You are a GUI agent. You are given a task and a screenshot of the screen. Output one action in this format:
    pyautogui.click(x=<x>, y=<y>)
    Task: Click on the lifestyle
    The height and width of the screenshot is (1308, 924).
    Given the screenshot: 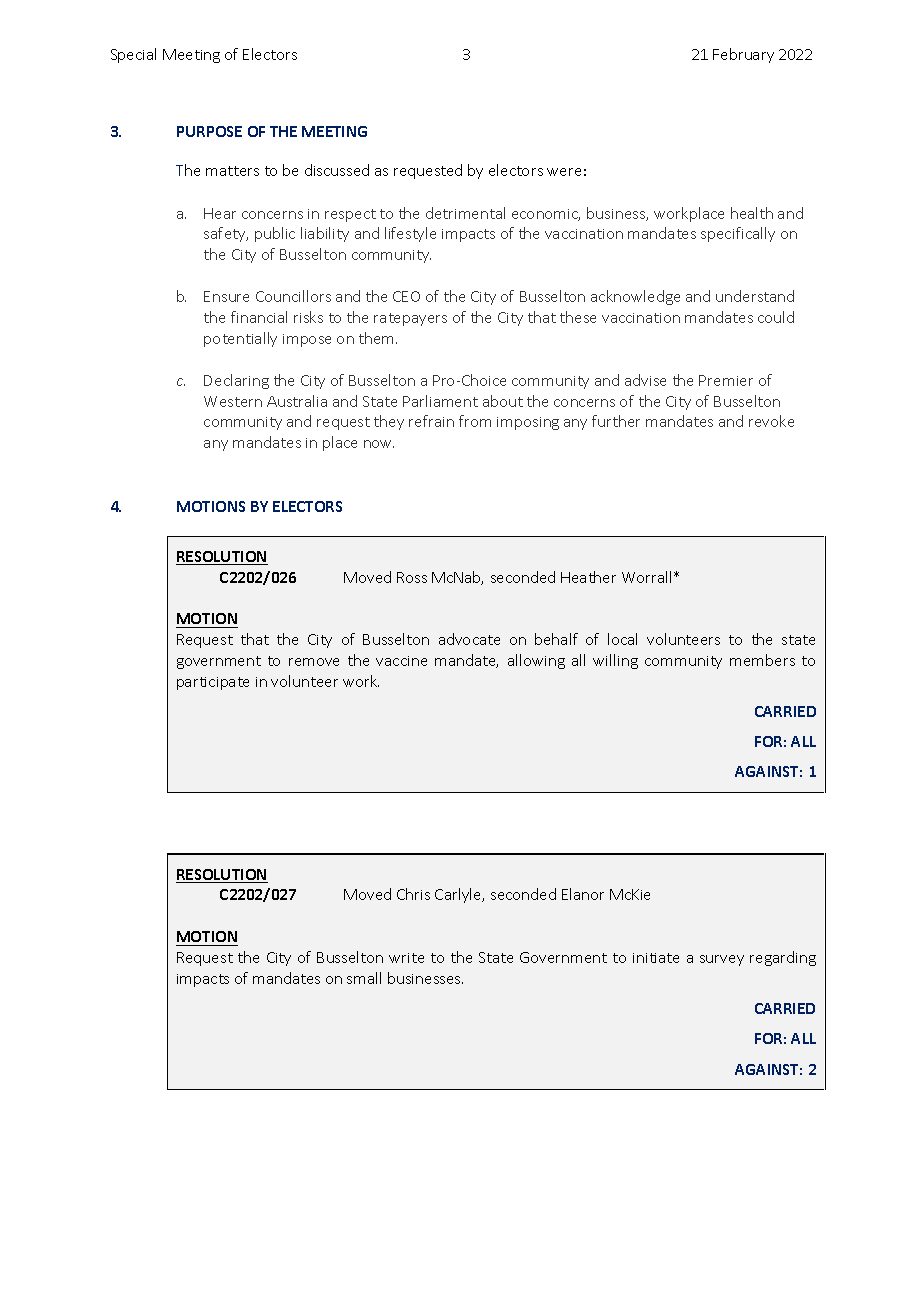 What is the action you would take?
    pyautogui.click(x=410, y=234)
